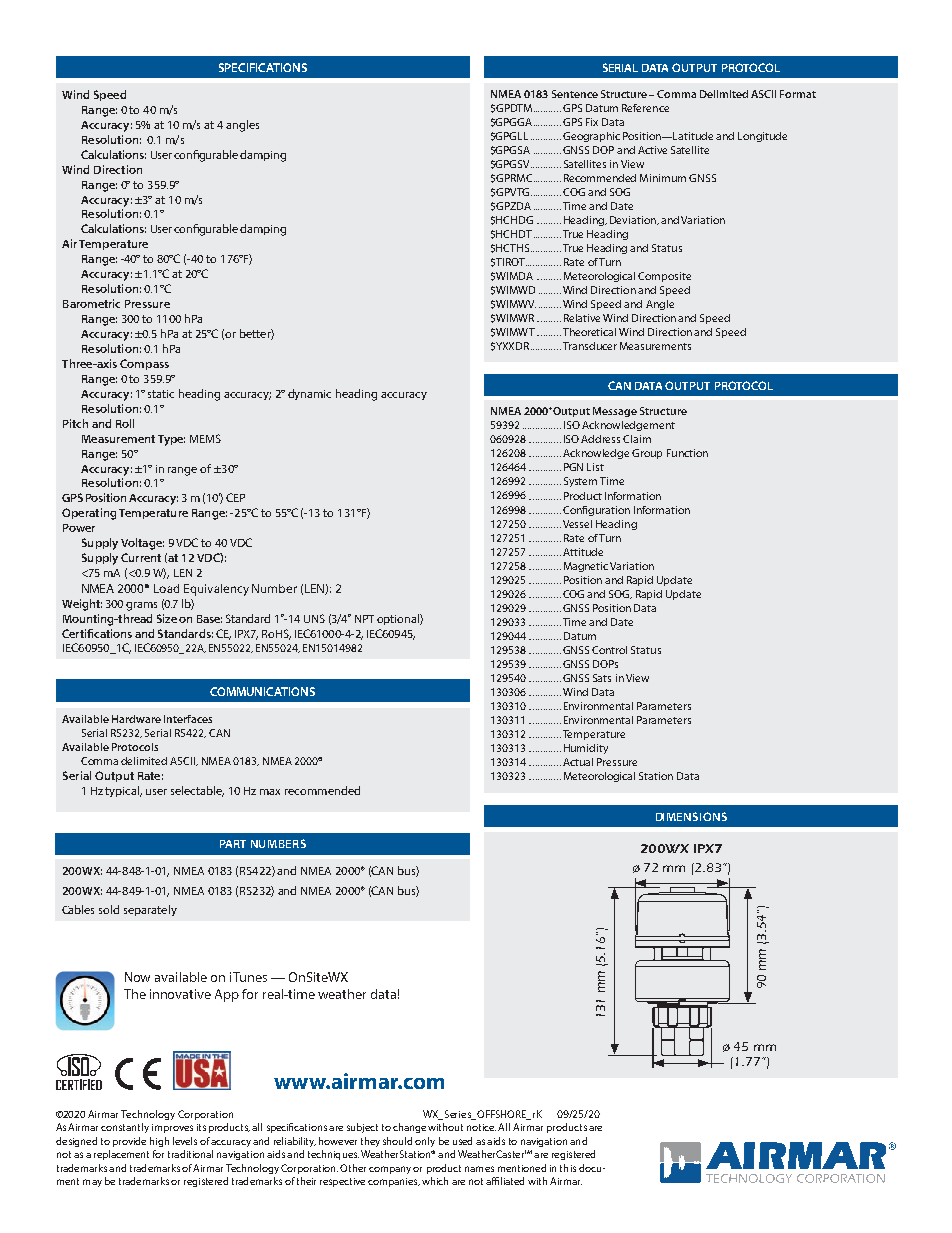 Image resolution: width=952 pixels, height=1233 pixels. Describe the element at coordinates (161, 394) in the screenshot. I see `static` at that location.
